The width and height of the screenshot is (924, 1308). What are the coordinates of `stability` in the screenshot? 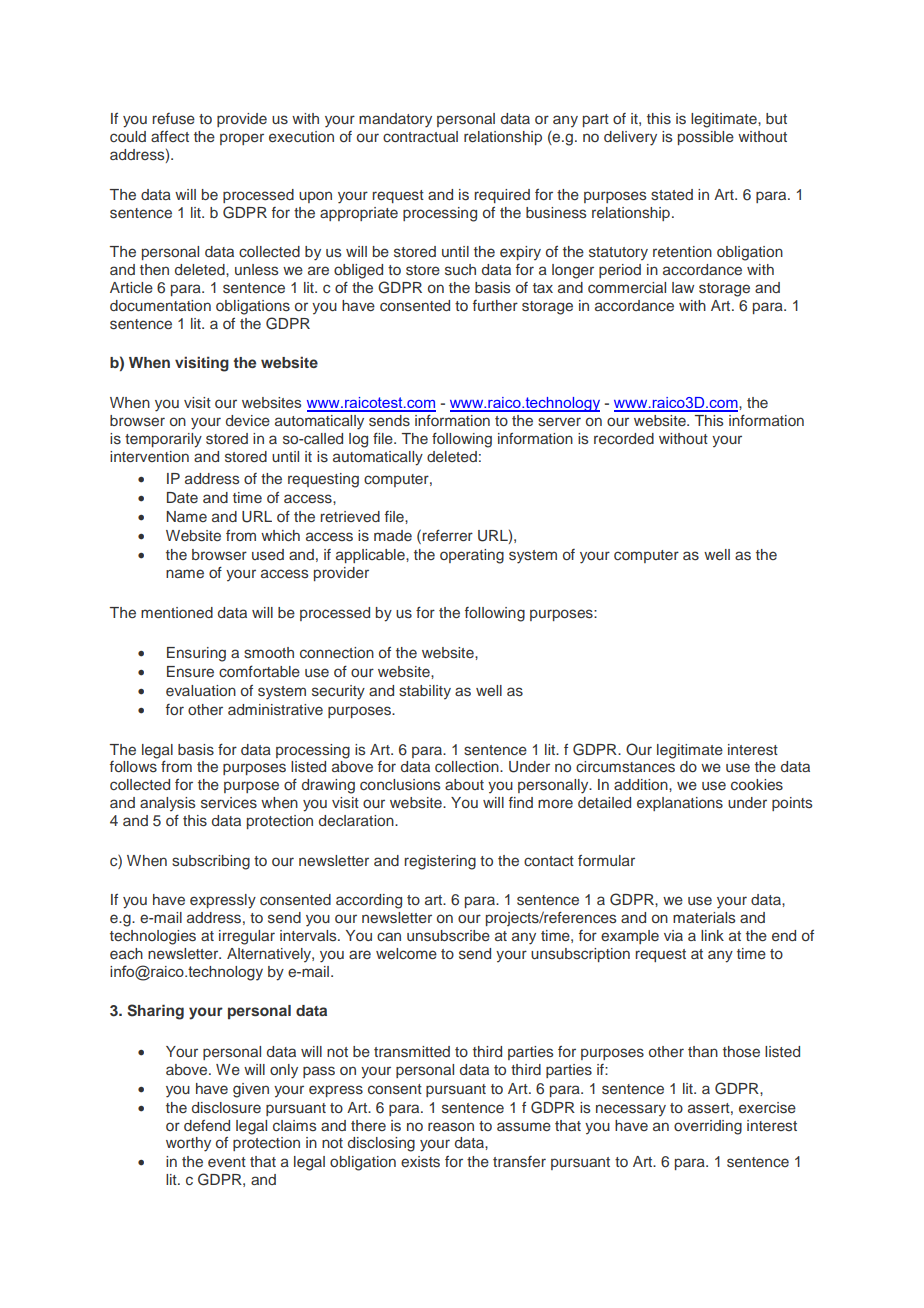 It's located at (425, 692).
